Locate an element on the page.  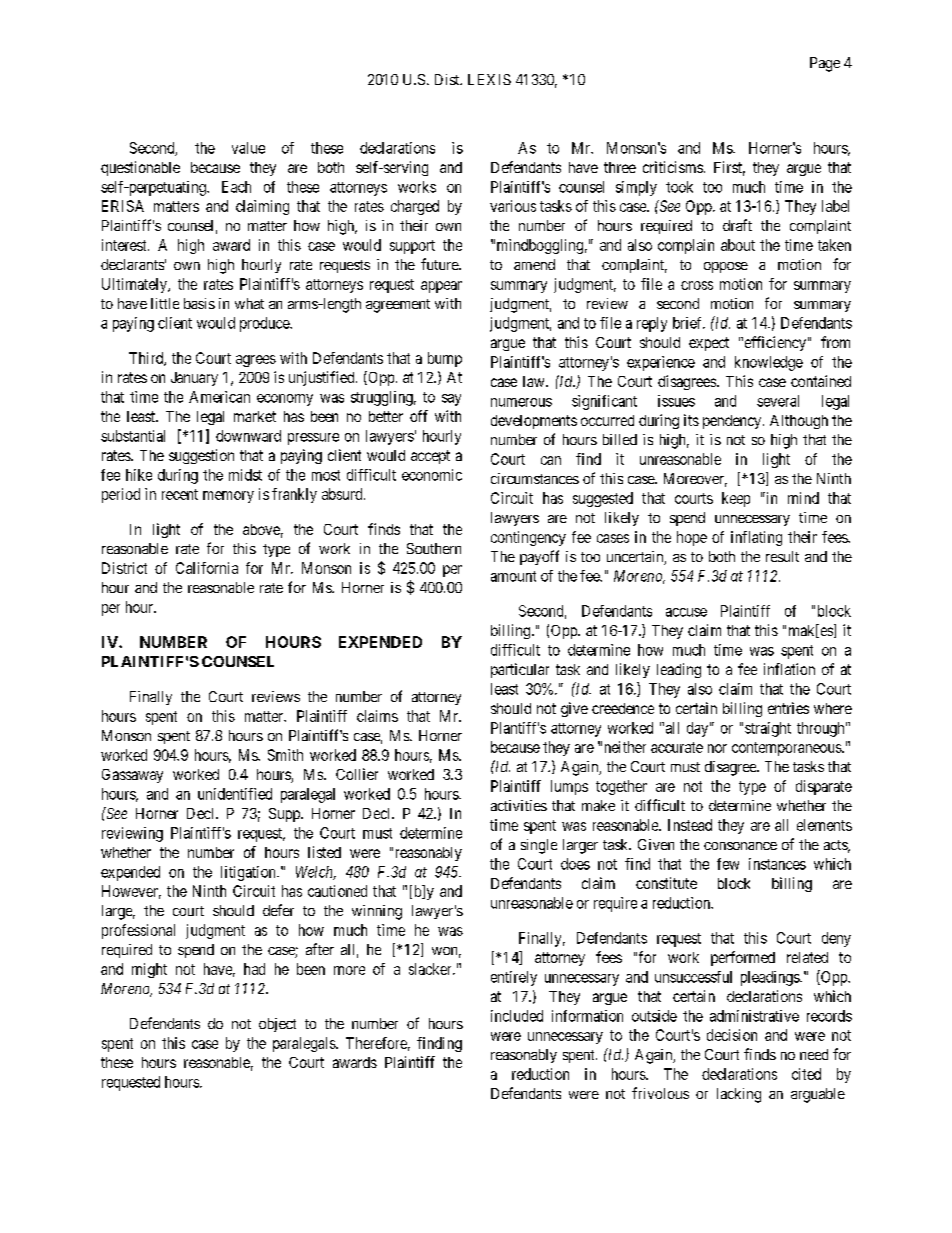
bump is located at coordinates (445, 359).
